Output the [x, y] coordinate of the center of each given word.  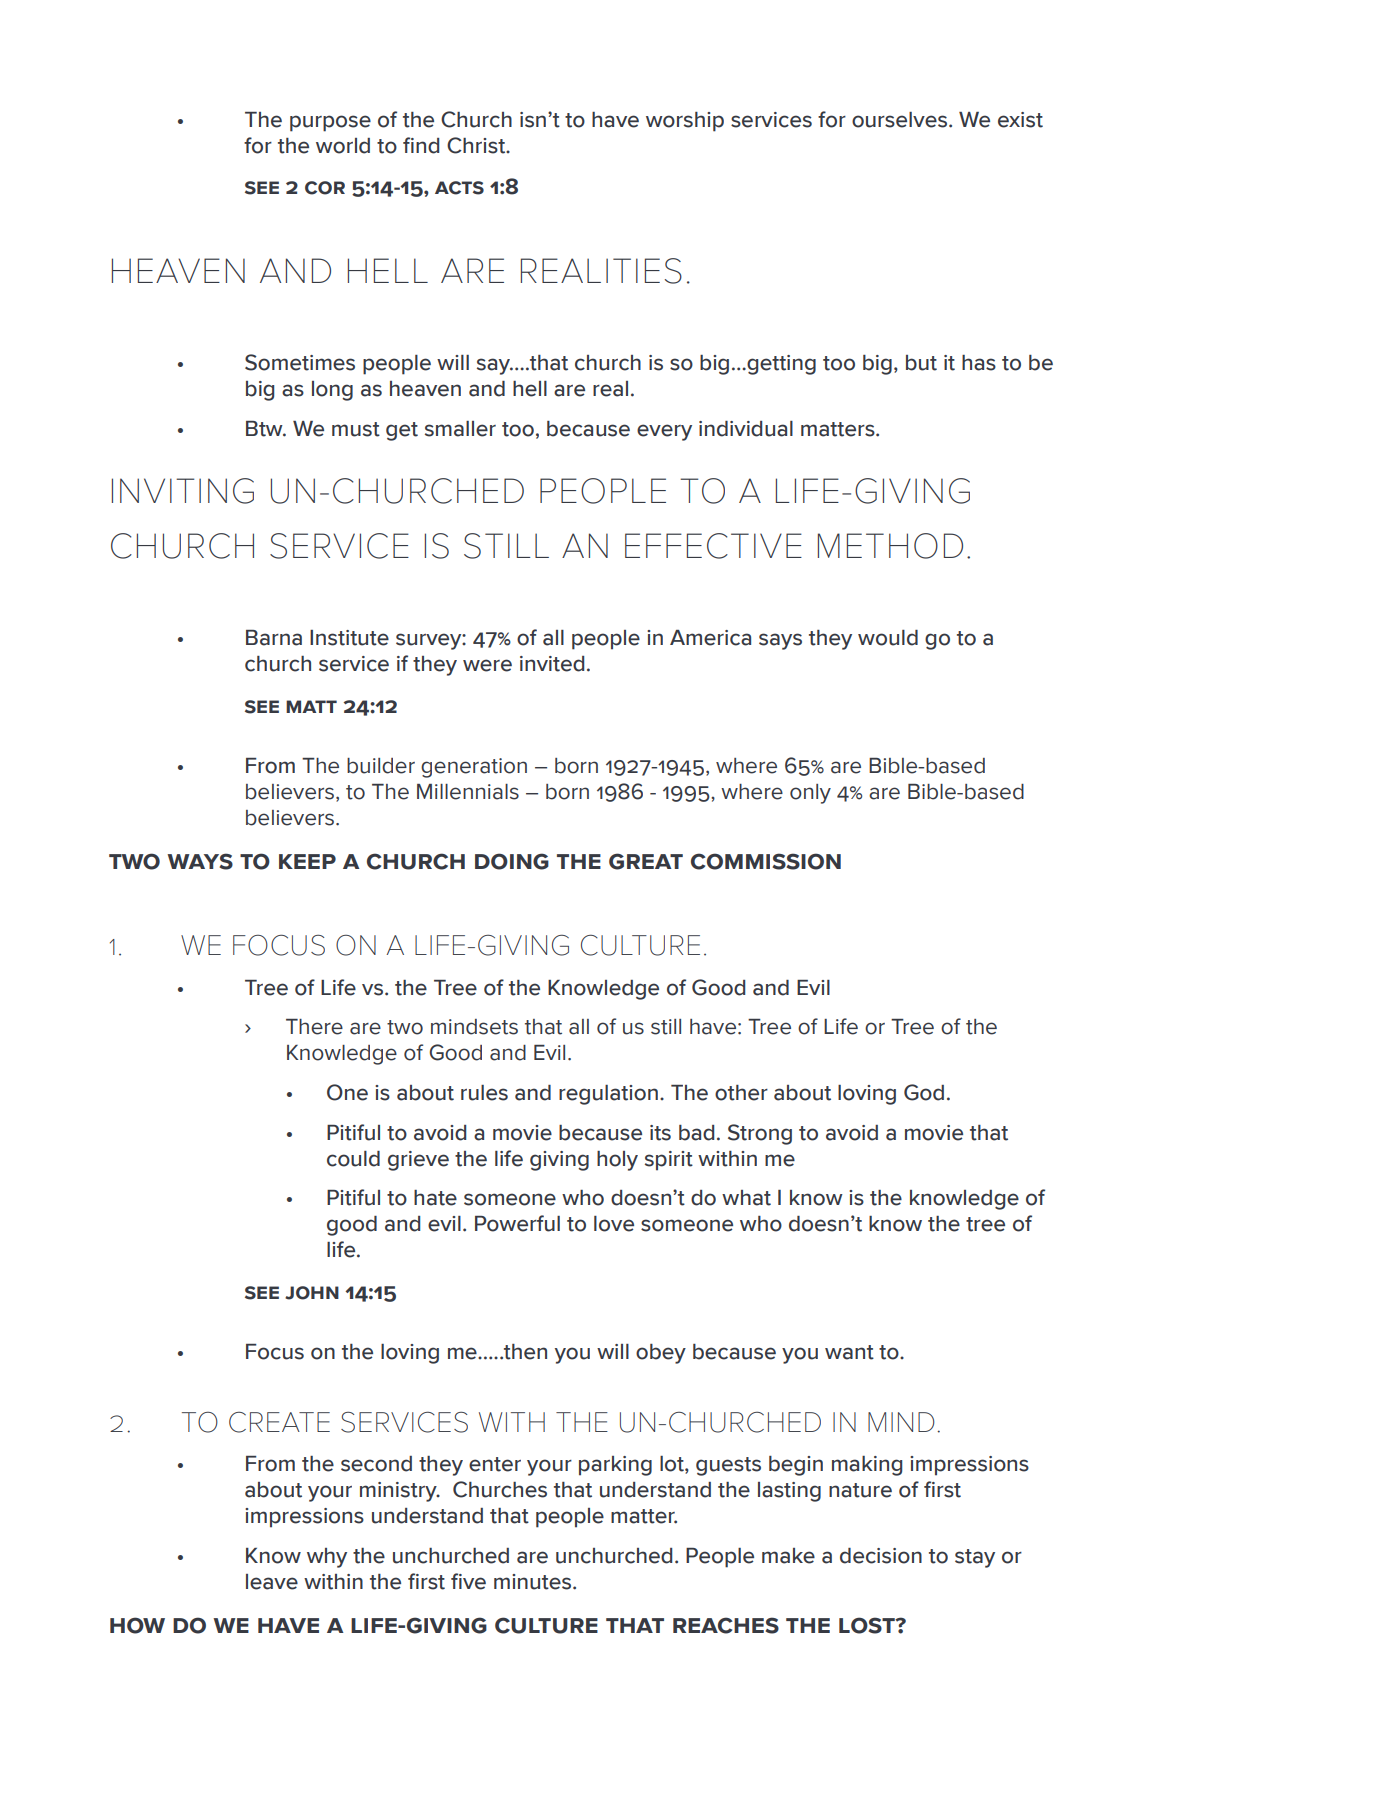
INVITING [183, 491]
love [614, 1224]
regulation [608, 1095]
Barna [274, 638]
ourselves [901, 120]
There [314, 1027]
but [921, 363]
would [888, 638]
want [849, 1352]
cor [325, 188]
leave [272, 1582]
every [664, 432]
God [924, 1092]
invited [552, 664]
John [312, 1293]
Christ [477, 145]
